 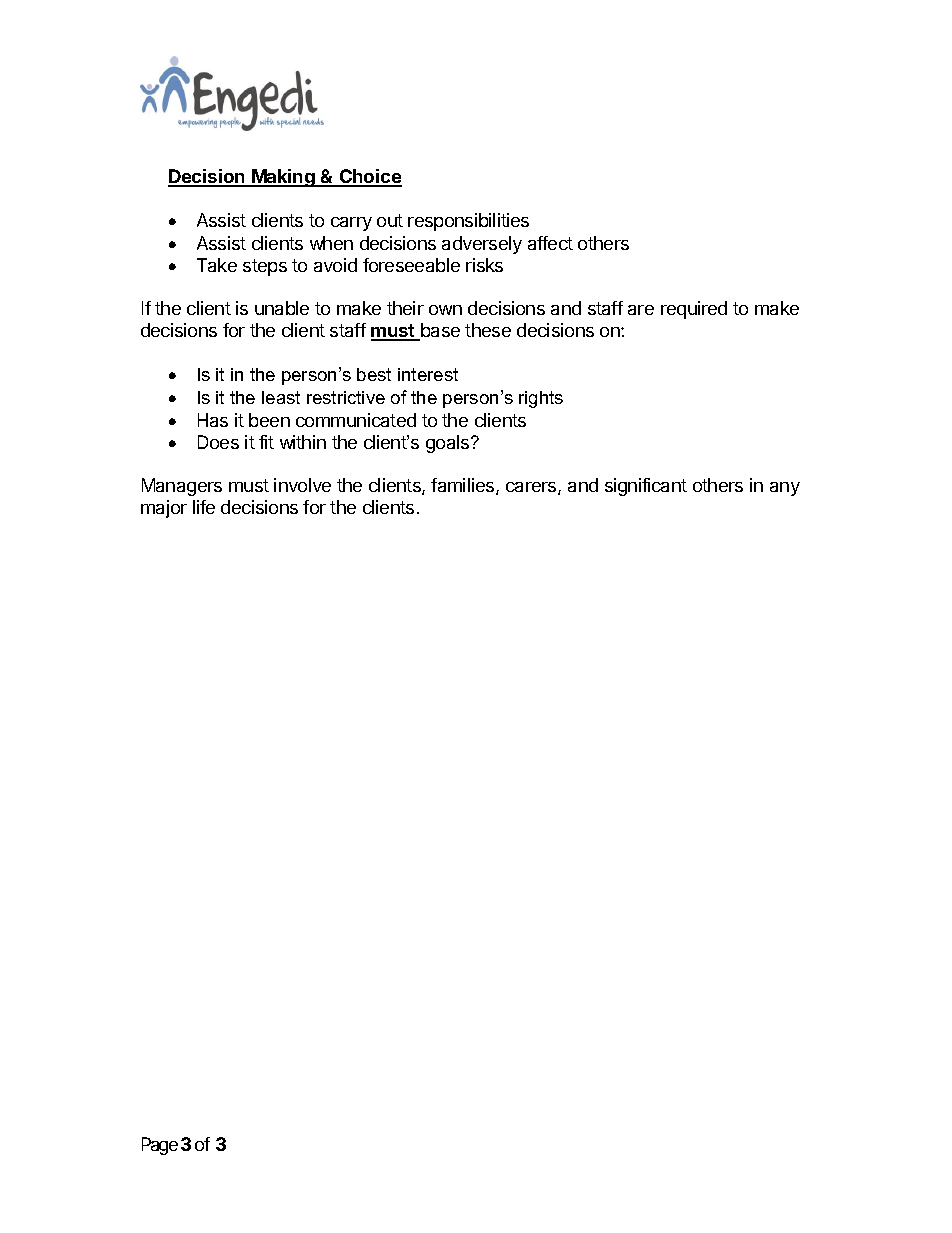 I want to click on goals, so click(x=449, y=444).
